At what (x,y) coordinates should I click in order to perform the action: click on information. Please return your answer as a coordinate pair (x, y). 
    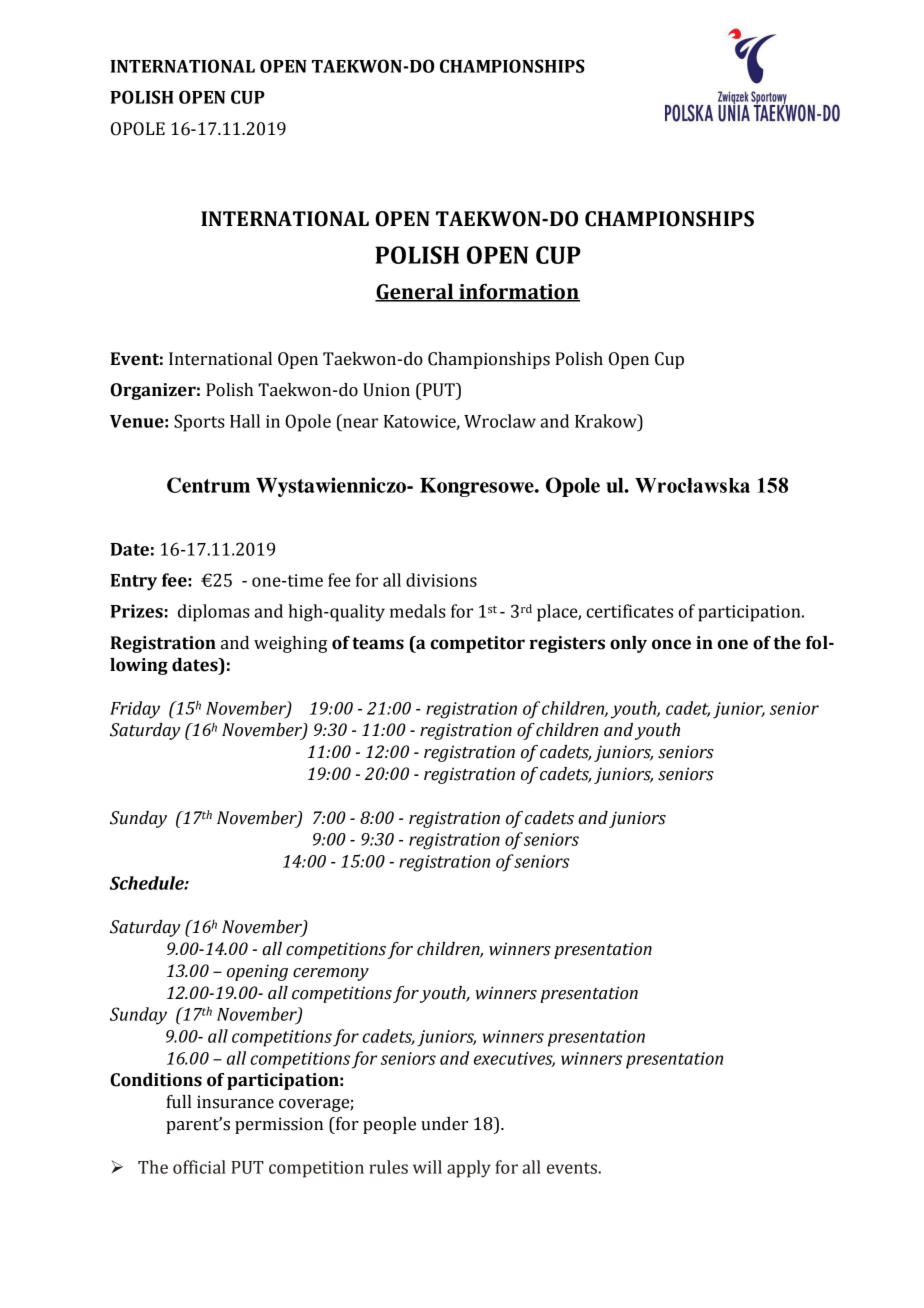
    Looking at the image, I should click on (518, 292).
